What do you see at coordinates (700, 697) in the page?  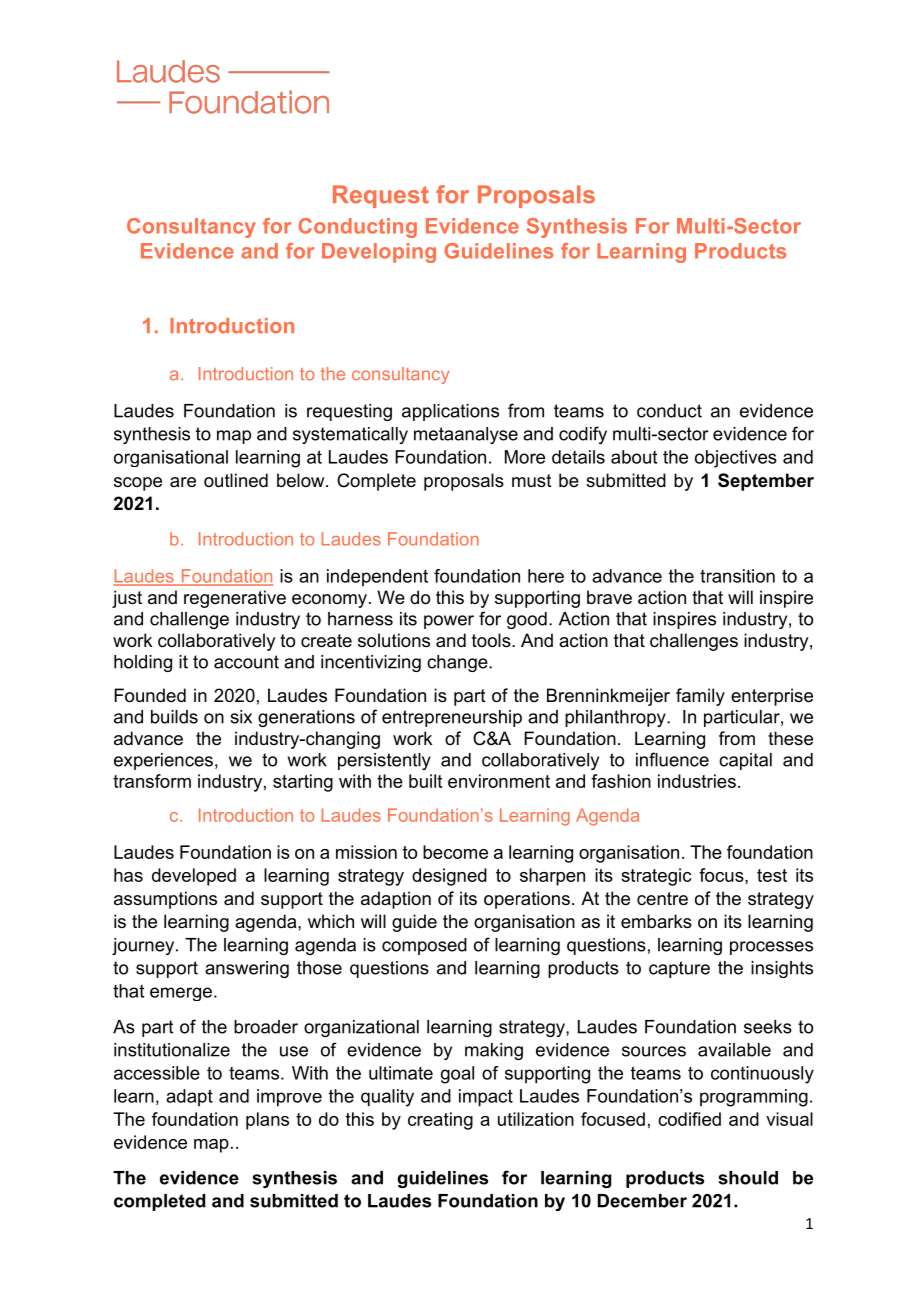 I see `family` at bounding box center [700, 697].
